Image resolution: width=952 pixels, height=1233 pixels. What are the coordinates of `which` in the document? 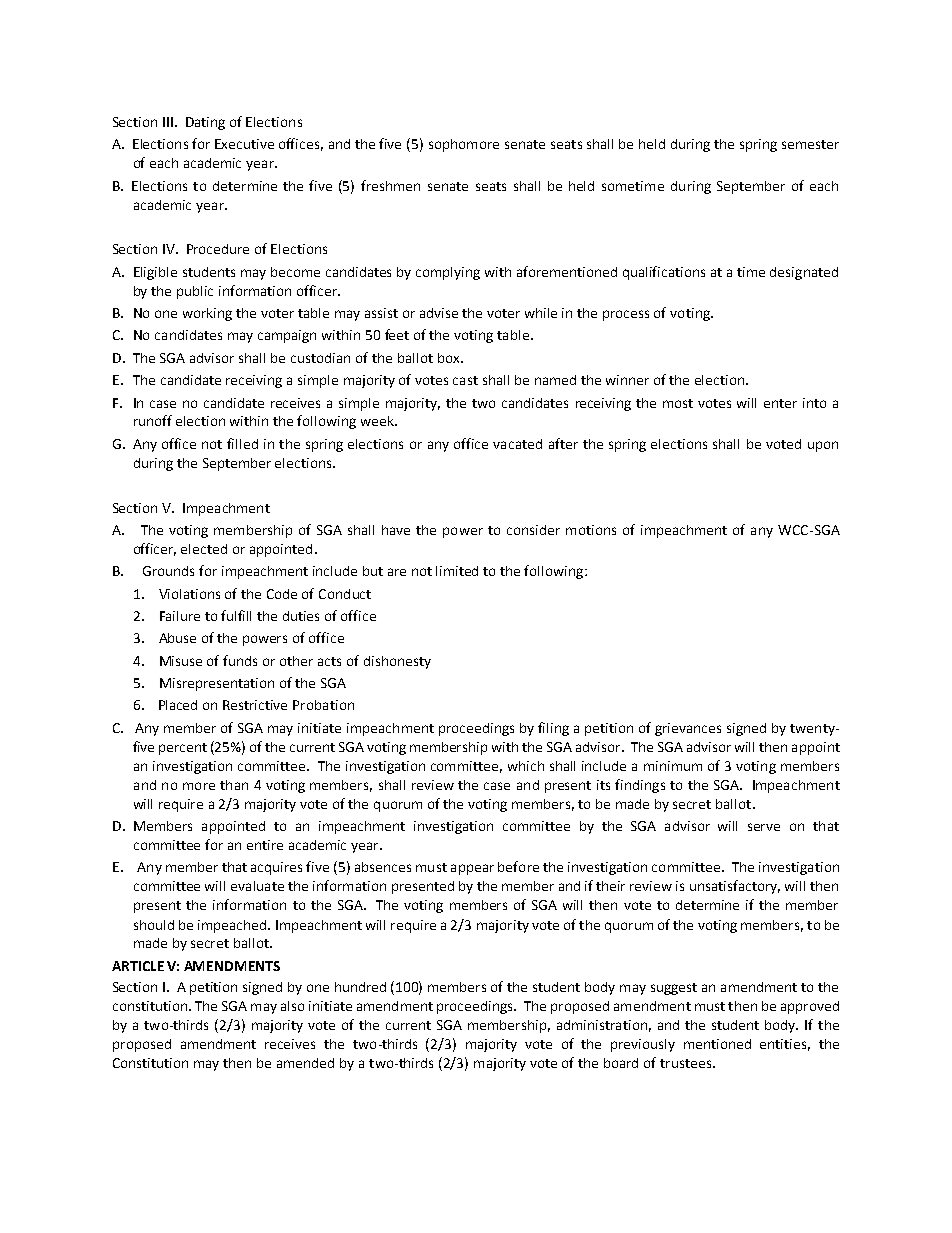 It's located at (526, 766).
